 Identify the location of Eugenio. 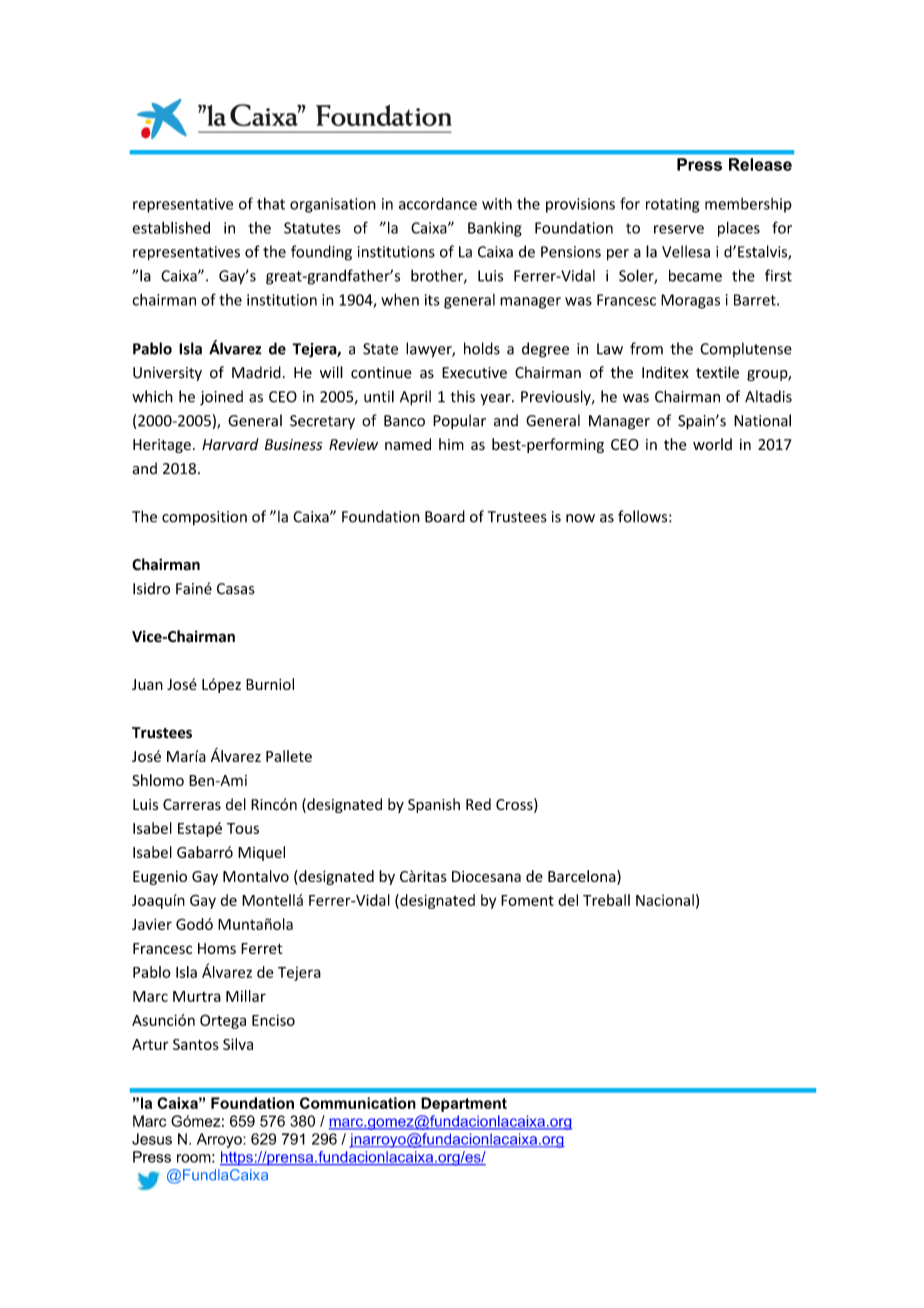
(160, 878).
